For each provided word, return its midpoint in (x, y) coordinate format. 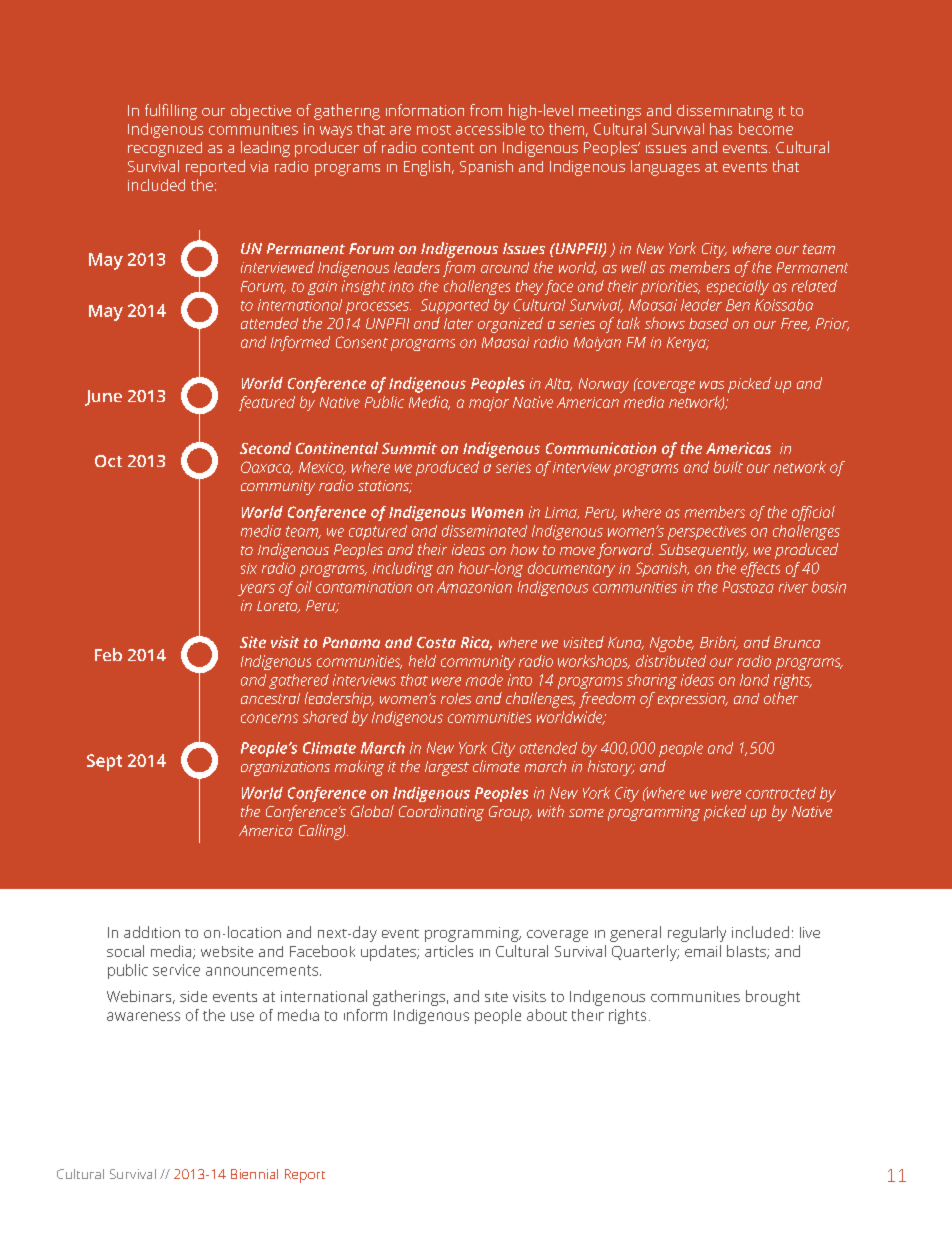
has (721, 129)
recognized (165, 149)
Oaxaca (267, 468)
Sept (104, 762)
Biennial (254, 1174)
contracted (781, 793)
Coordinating (441, 813)
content (448, 148)
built (728, 467)
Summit (409, 448)
